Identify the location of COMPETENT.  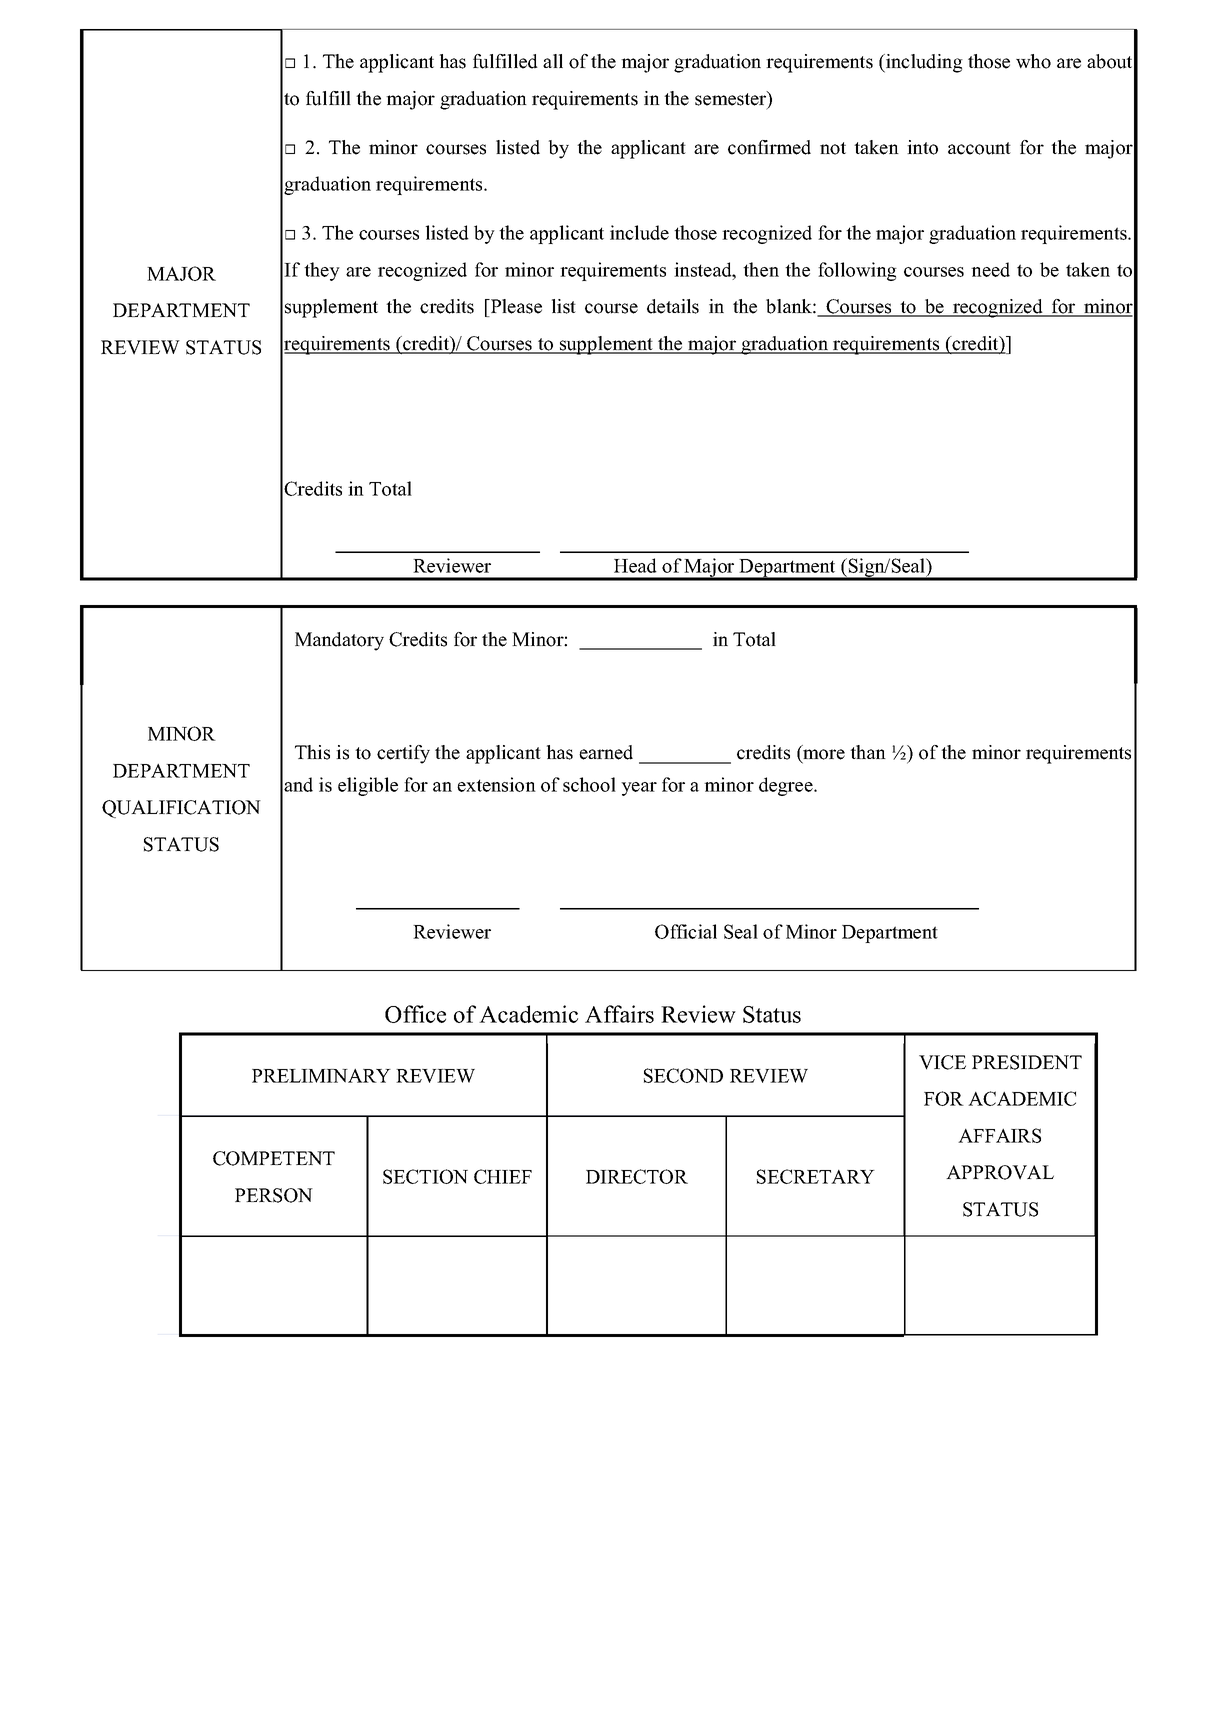
(274, 1158).
